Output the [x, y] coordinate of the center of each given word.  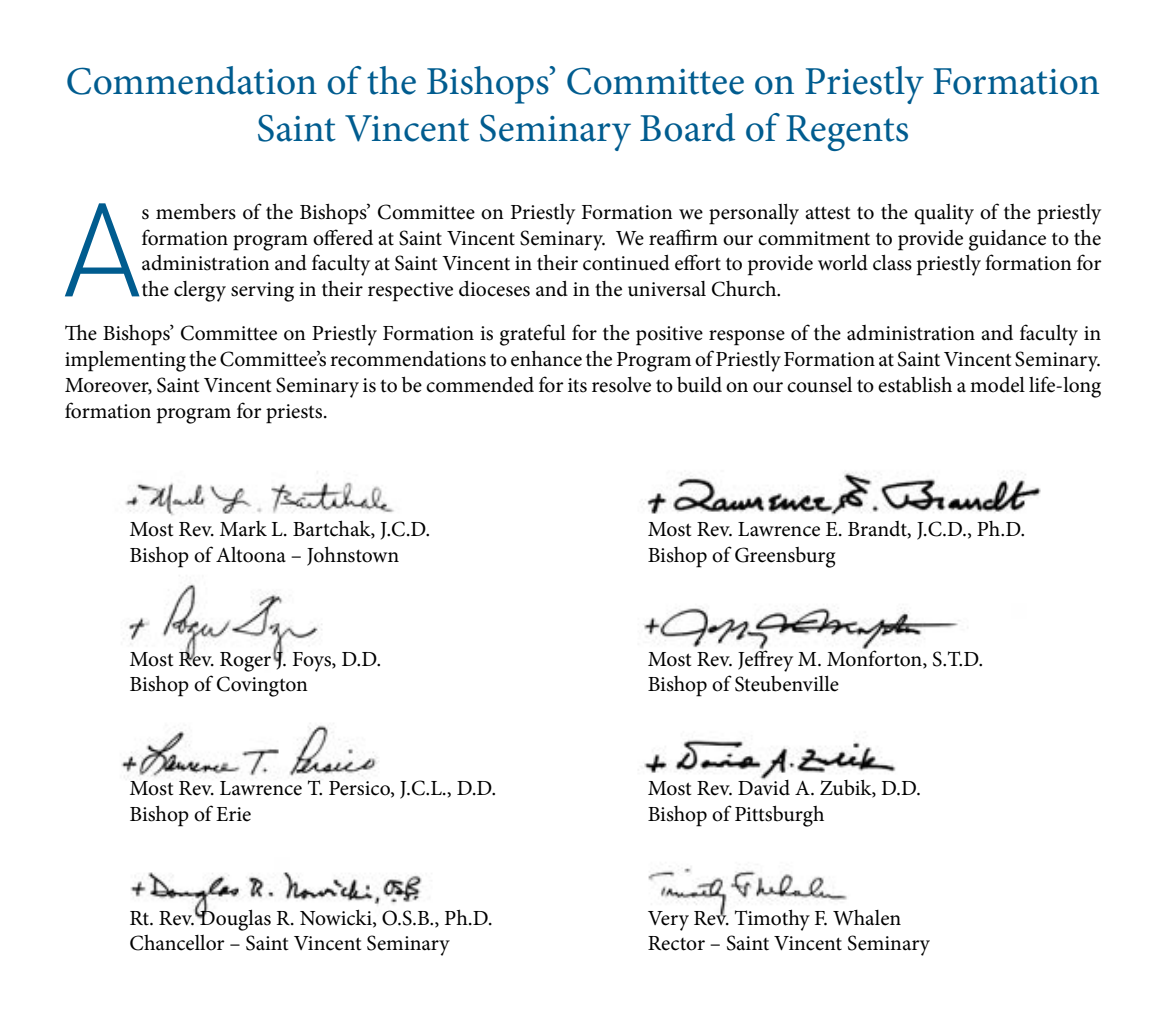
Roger [245, 662]
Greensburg [785, 557]
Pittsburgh [779, 816]
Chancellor [177, 943]
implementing [125, 361]
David [764, 786]
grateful [533, 335]
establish [915, 385]
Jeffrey [765, 660]
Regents [847, 133]
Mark [243, 529]
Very [668, 921]
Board [687, 127]
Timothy [772, 920]
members [196, 212]
